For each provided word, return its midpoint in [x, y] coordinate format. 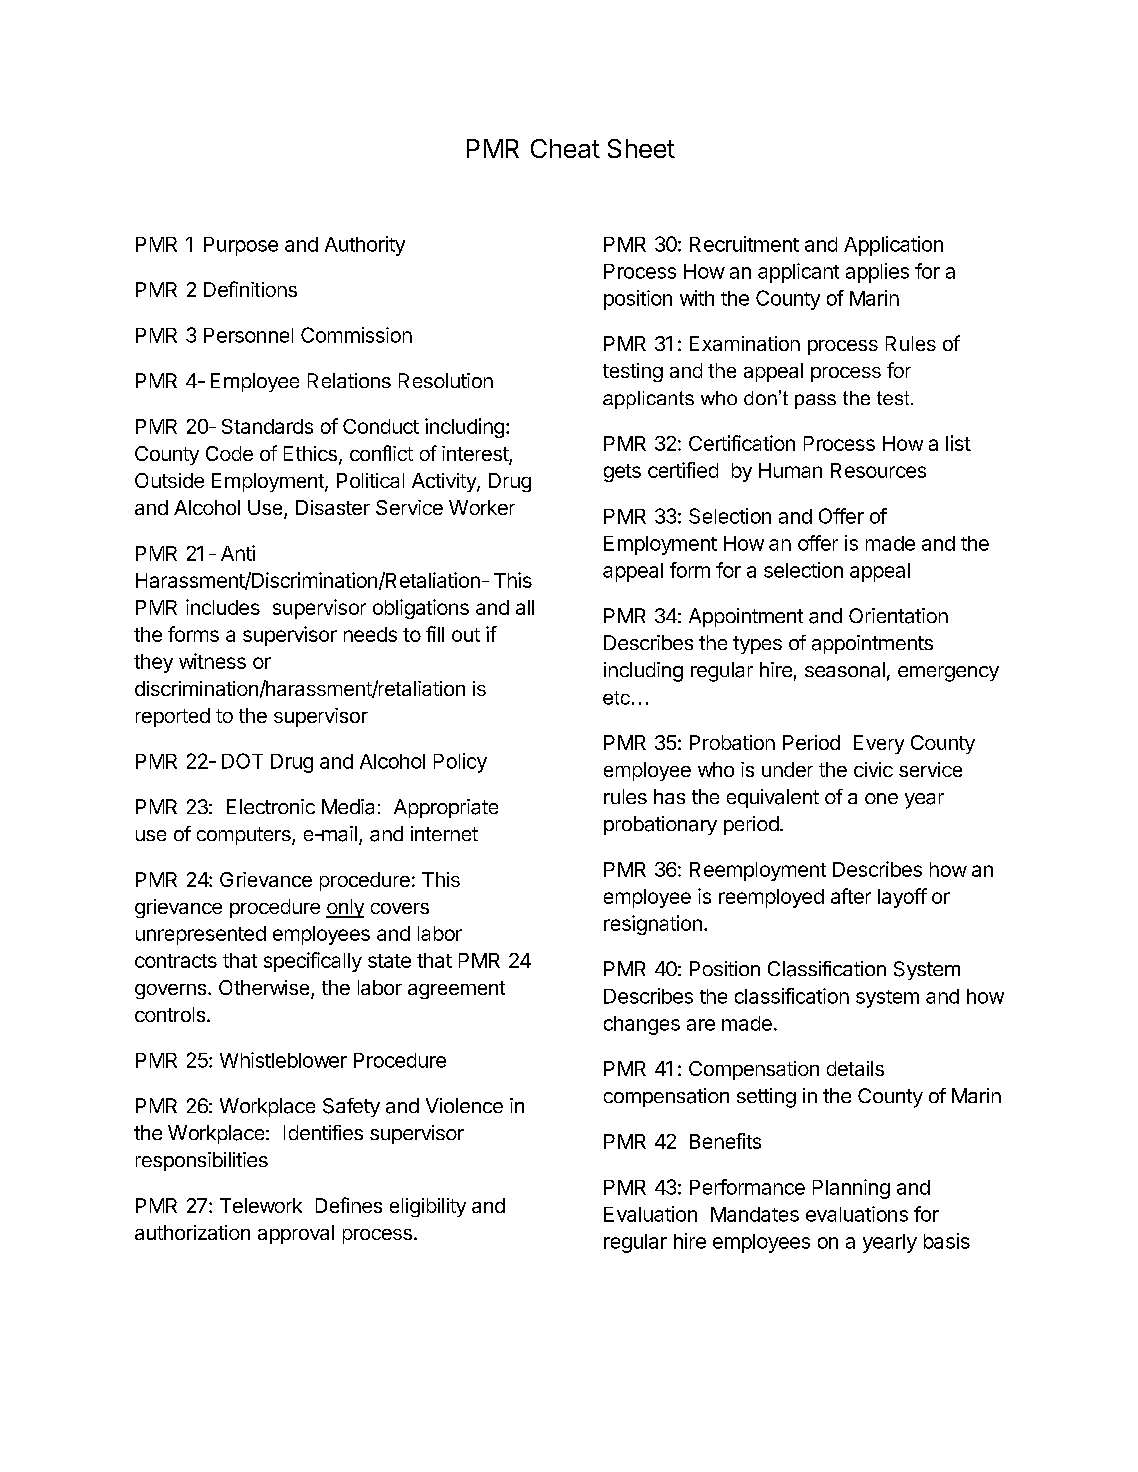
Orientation [898, 616]
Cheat [565, 148]
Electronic [271, 806]
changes [642, 1025]
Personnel [248, 335]
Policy [460, 763]
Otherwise [265, 989]
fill [435, 634]
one [881, 798]
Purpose [241, 246]
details [855, 1068]
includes [223, 607]
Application [893, 246]
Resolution [446, 380]
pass [815, 401]
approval [296, 1234]
